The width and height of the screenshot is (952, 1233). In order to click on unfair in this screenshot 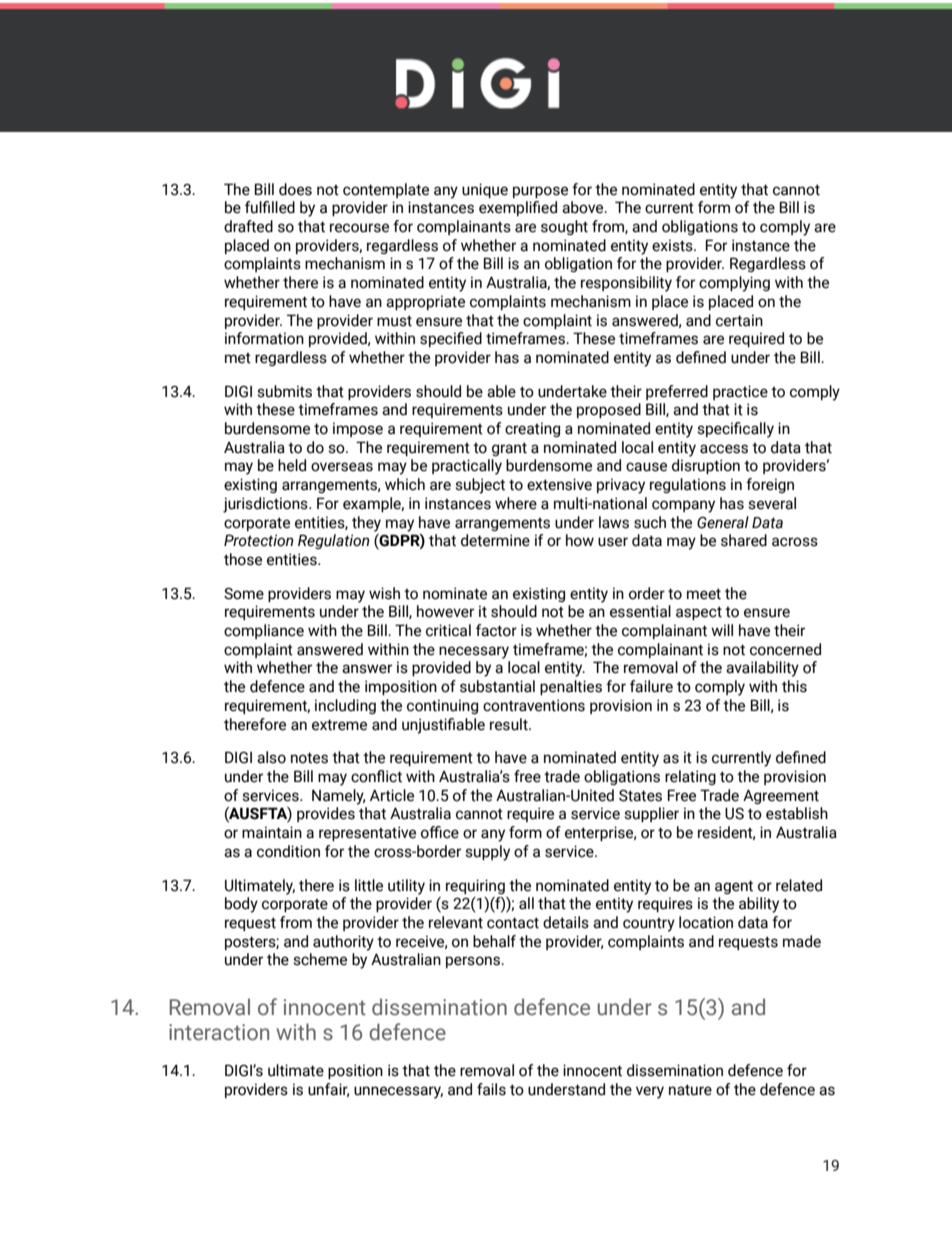, I will do `click(328, 1090)`.
